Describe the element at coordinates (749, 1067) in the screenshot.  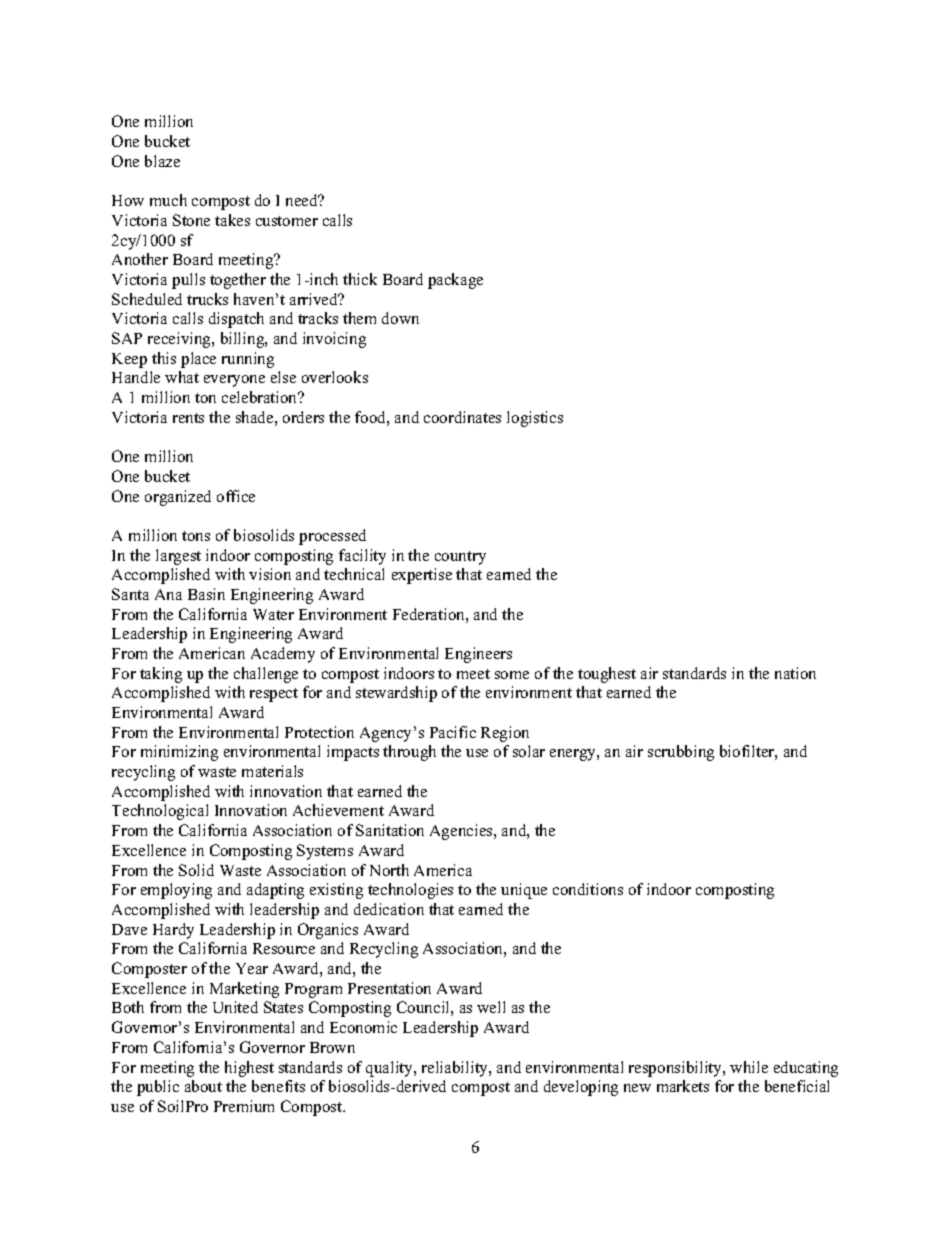
I see `while` at that location.
